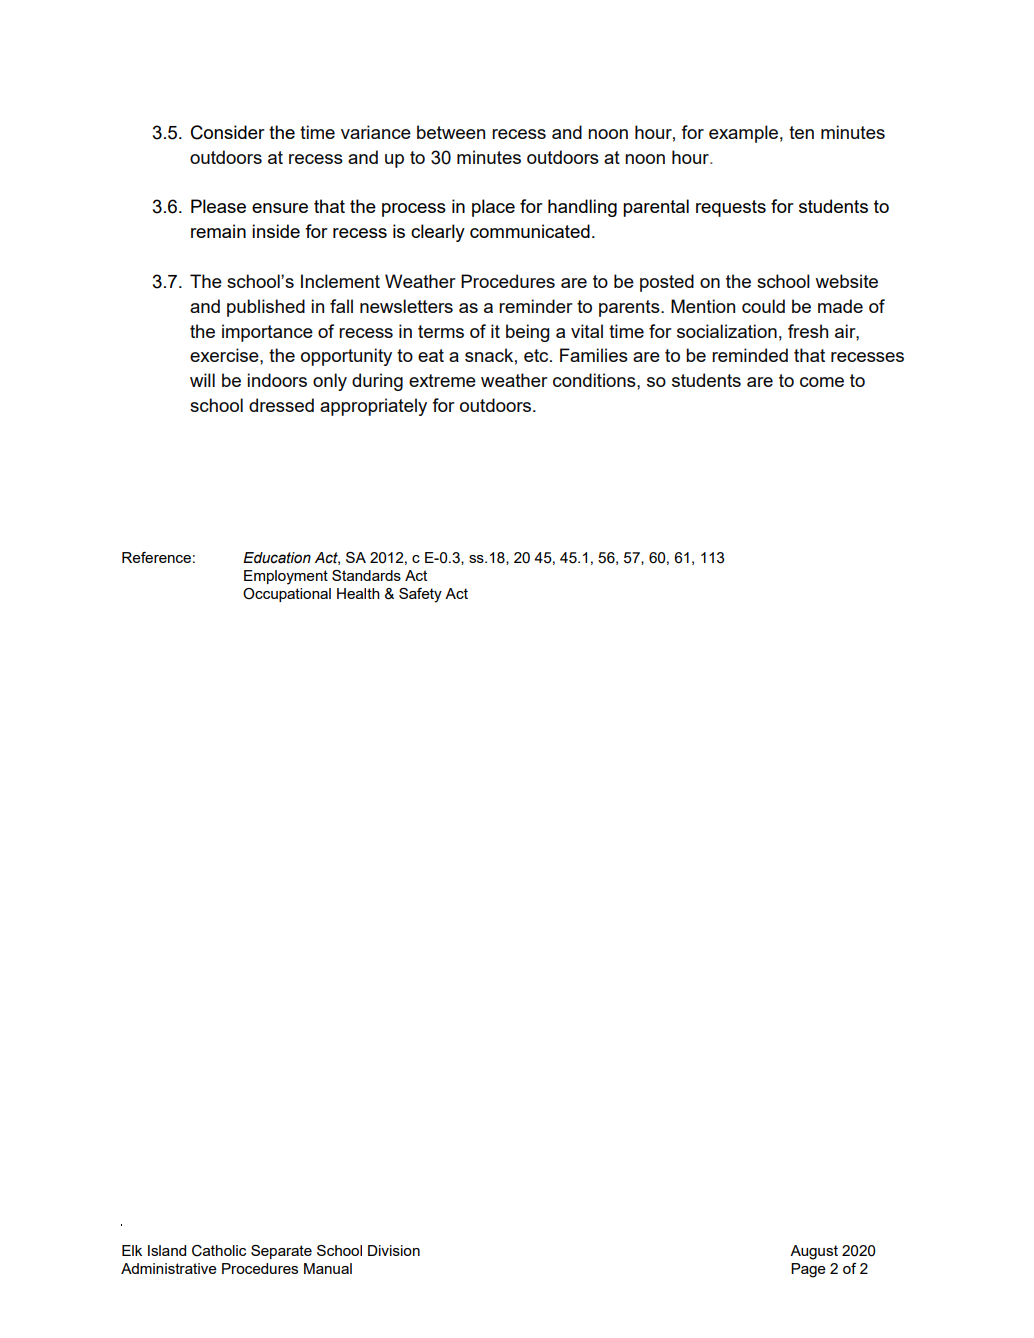 The image size is (1034, 1338). Describe the element at coordinates (228, 132) in the image. I see `Consider` at that location.
